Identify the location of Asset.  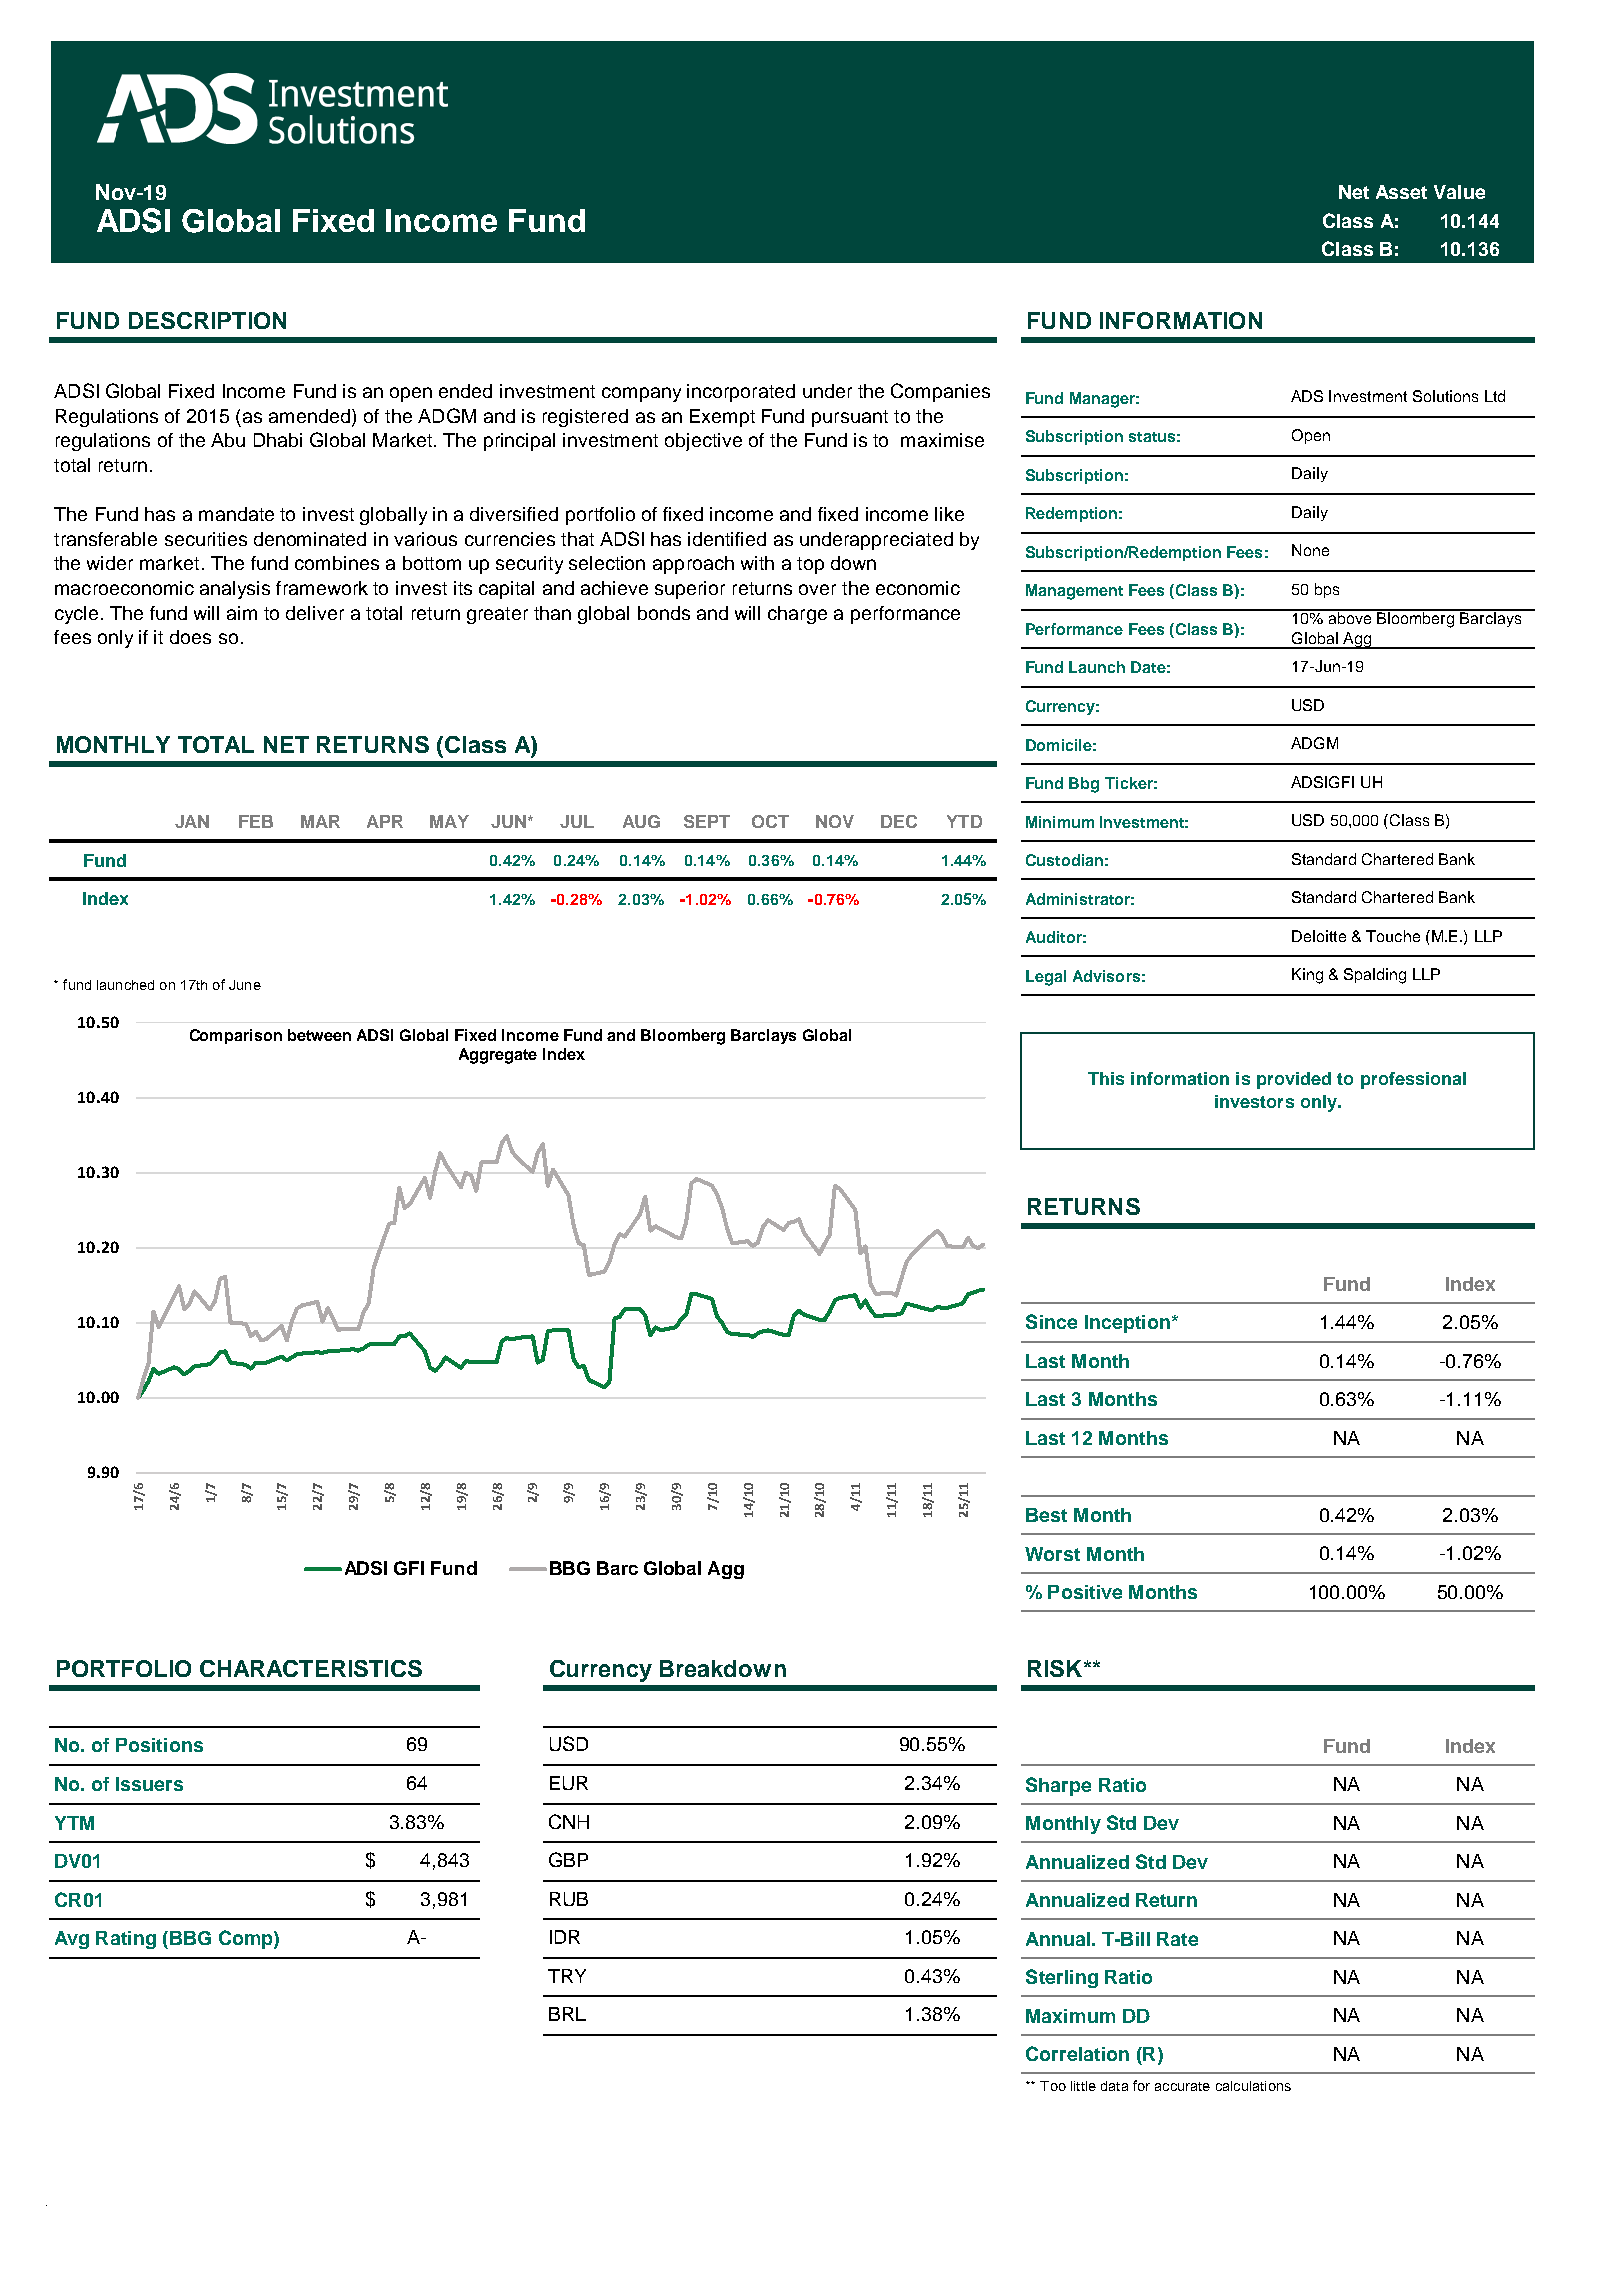
(1401, 192).
